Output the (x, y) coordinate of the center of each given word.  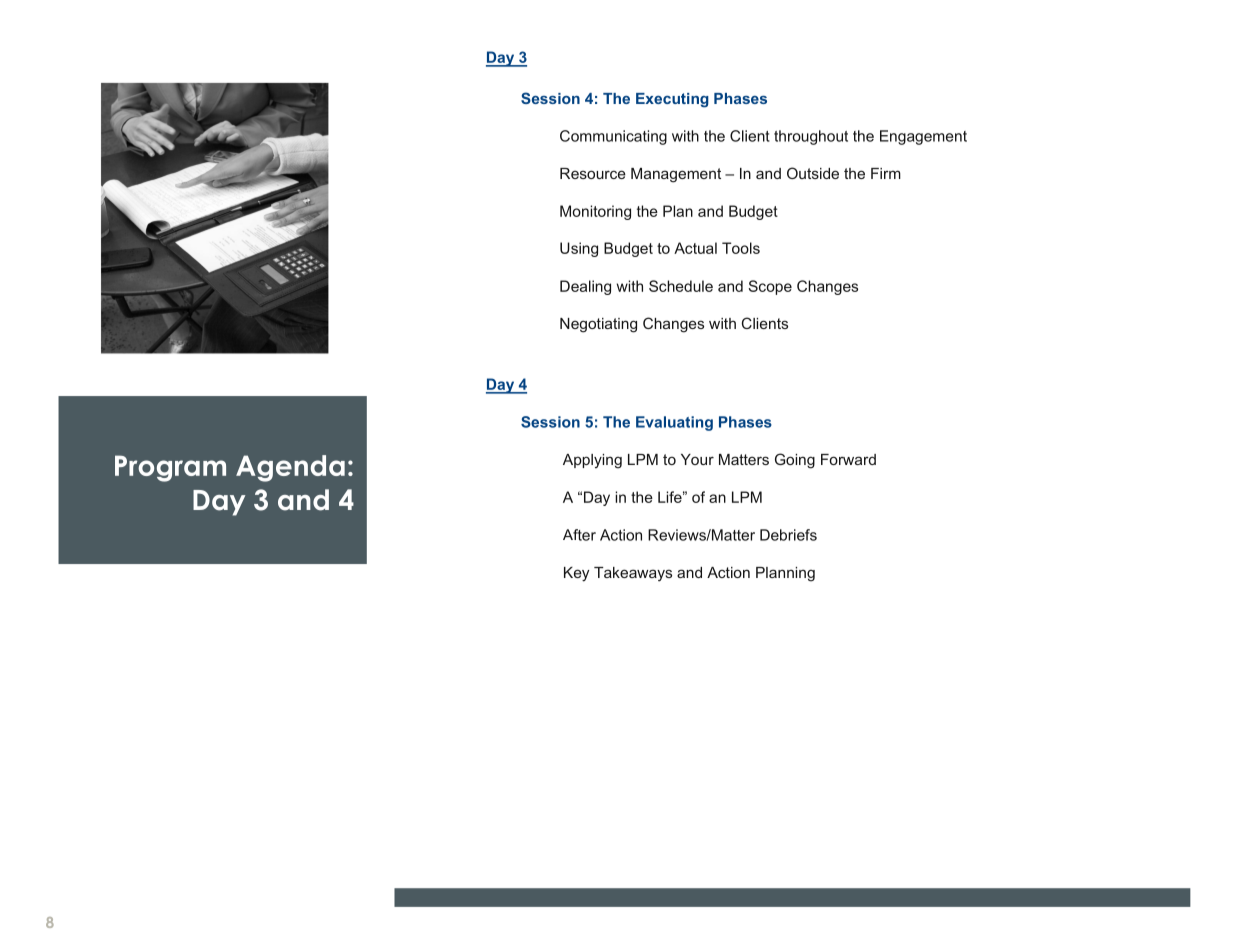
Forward (848, 459)
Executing (672, 100)
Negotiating (598, 325)
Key (576, 574)
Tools (741, 248)
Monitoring (595, 212)
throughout (811, 137)
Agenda (290, 468)
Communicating (613, 137)
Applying (592, 461)
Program (170, 468)
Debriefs (788, 535)
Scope (770, 287)
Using (579, 249)
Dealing (585, 287)
